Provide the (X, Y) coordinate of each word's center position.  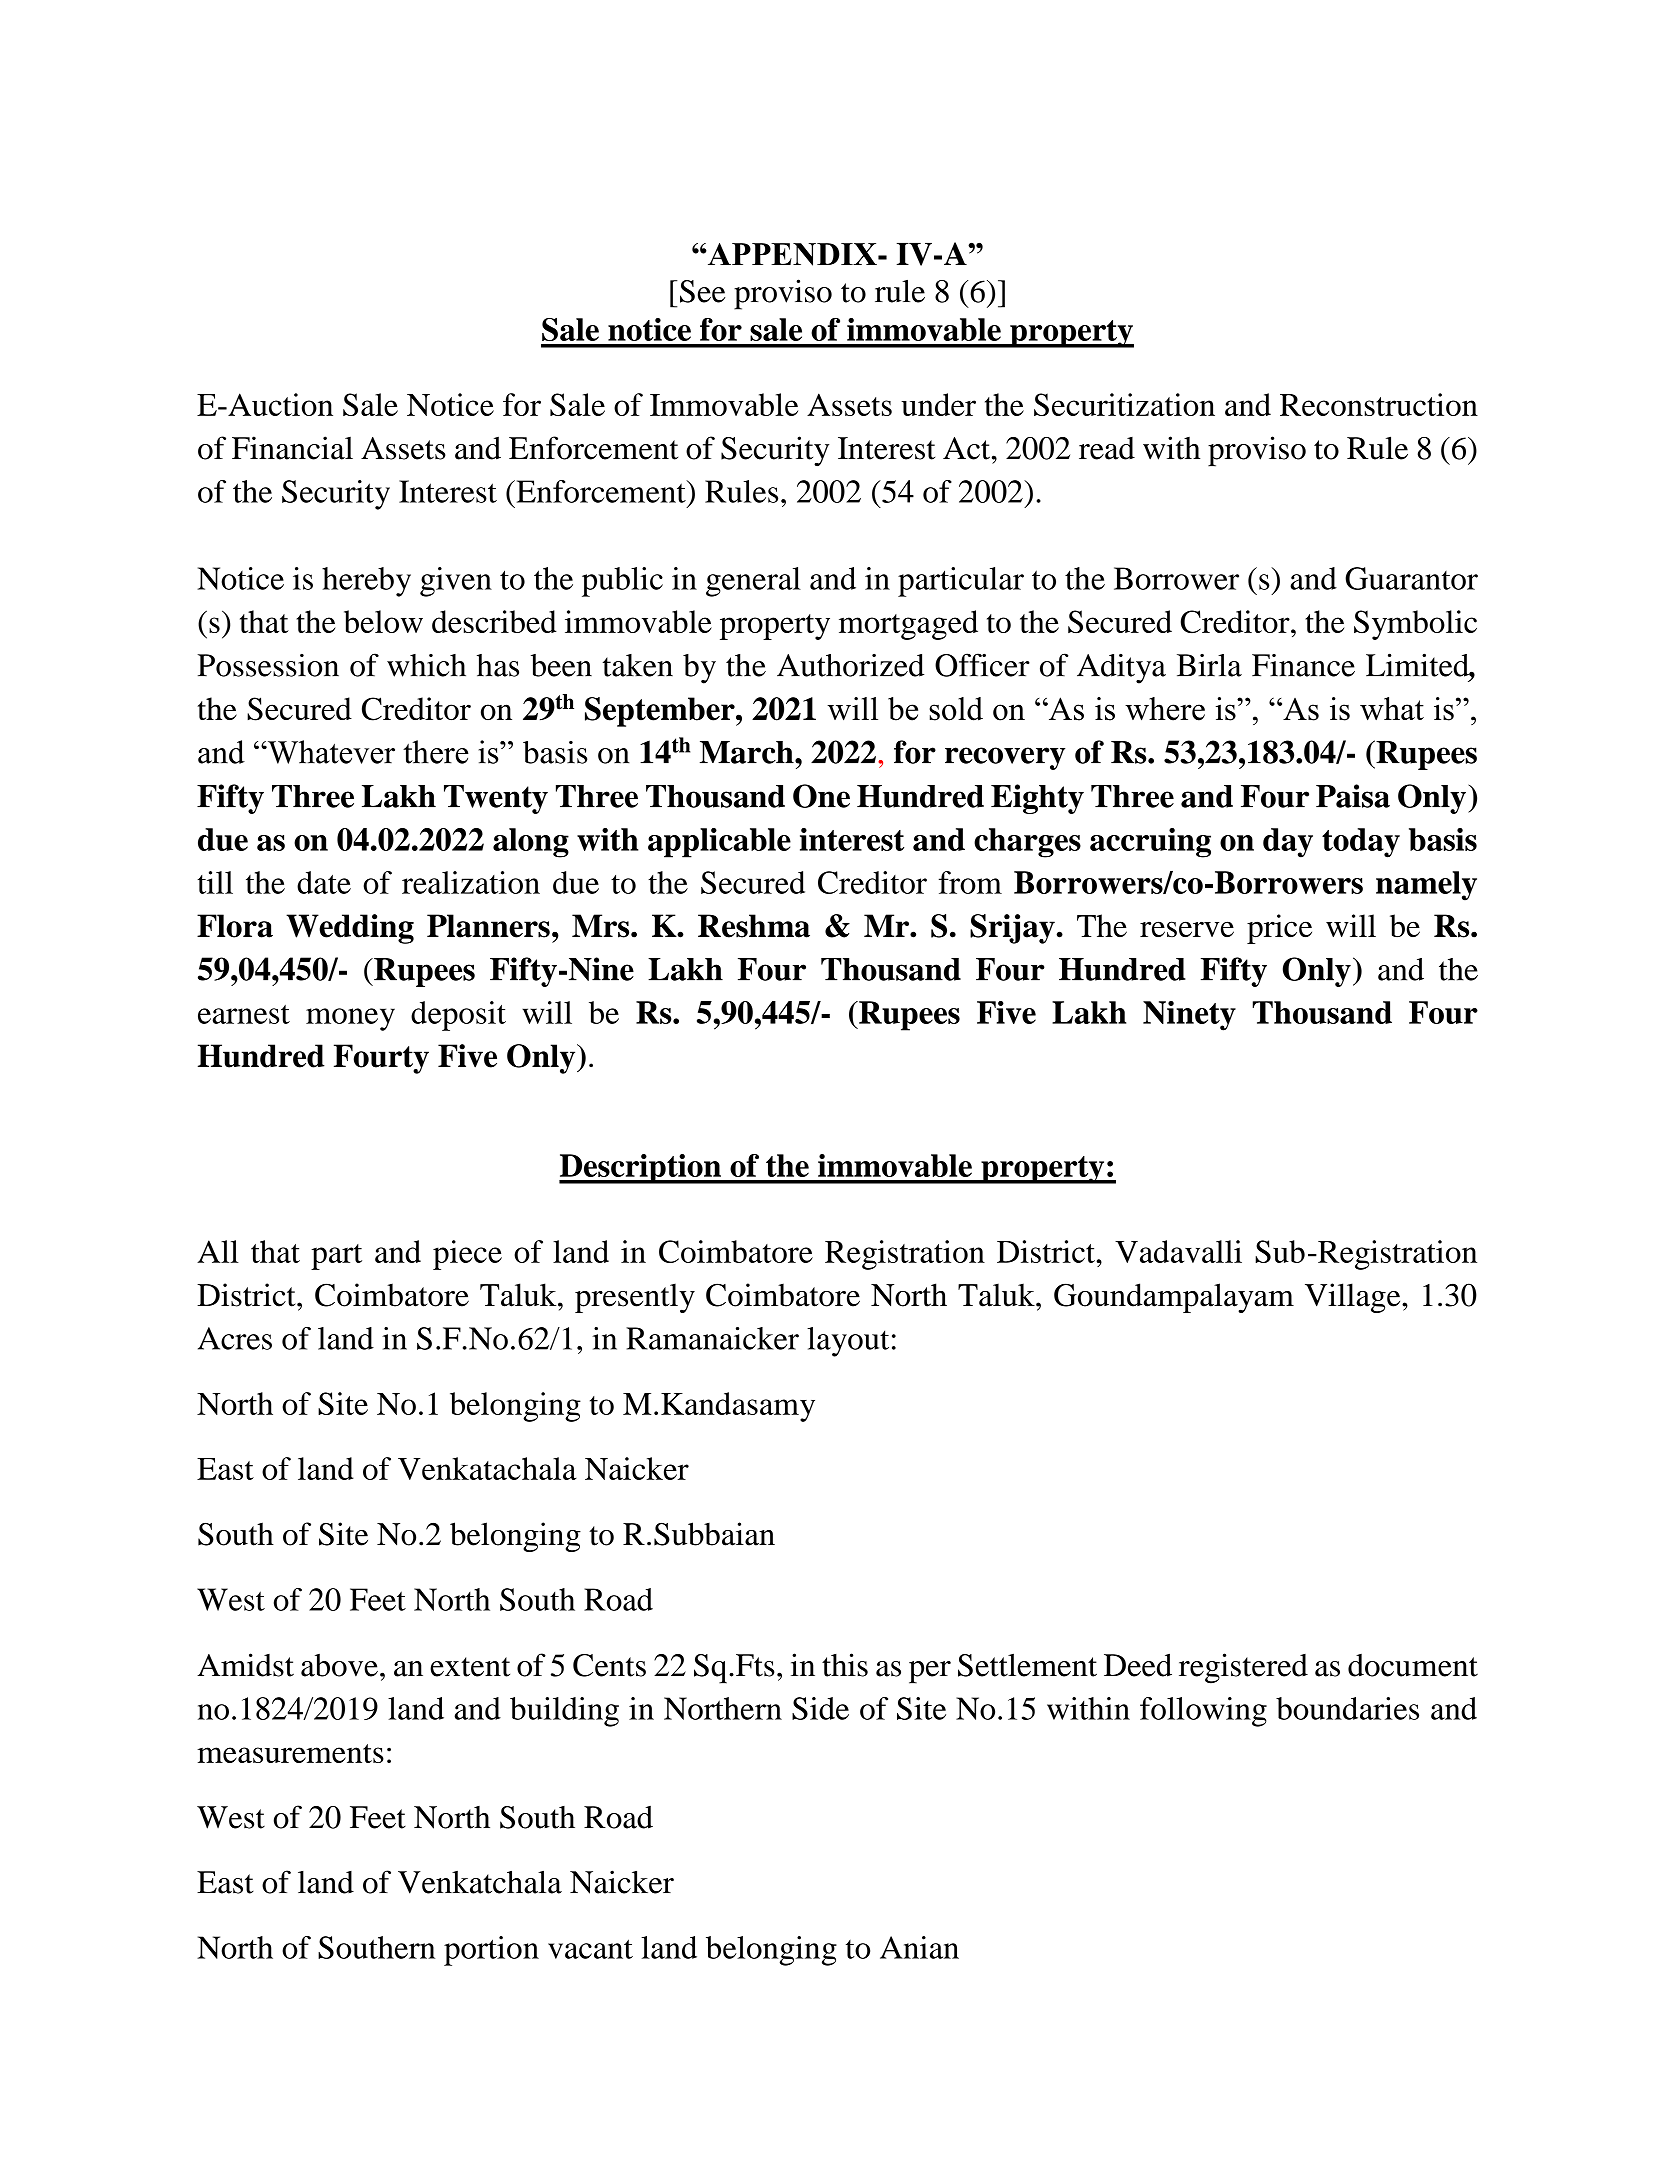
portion (491, 1951)
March (748, 752)
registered (1243, 1668)
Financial (292, 448)
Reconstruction (1379, 404)
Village (1354, 1298)
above (339, 1665)
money (350, 1019)
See (702, 291)
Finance (1303, 665)
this (845, 1665)
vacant (590, 1949)
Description (641, 1169)
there (436, 752)
